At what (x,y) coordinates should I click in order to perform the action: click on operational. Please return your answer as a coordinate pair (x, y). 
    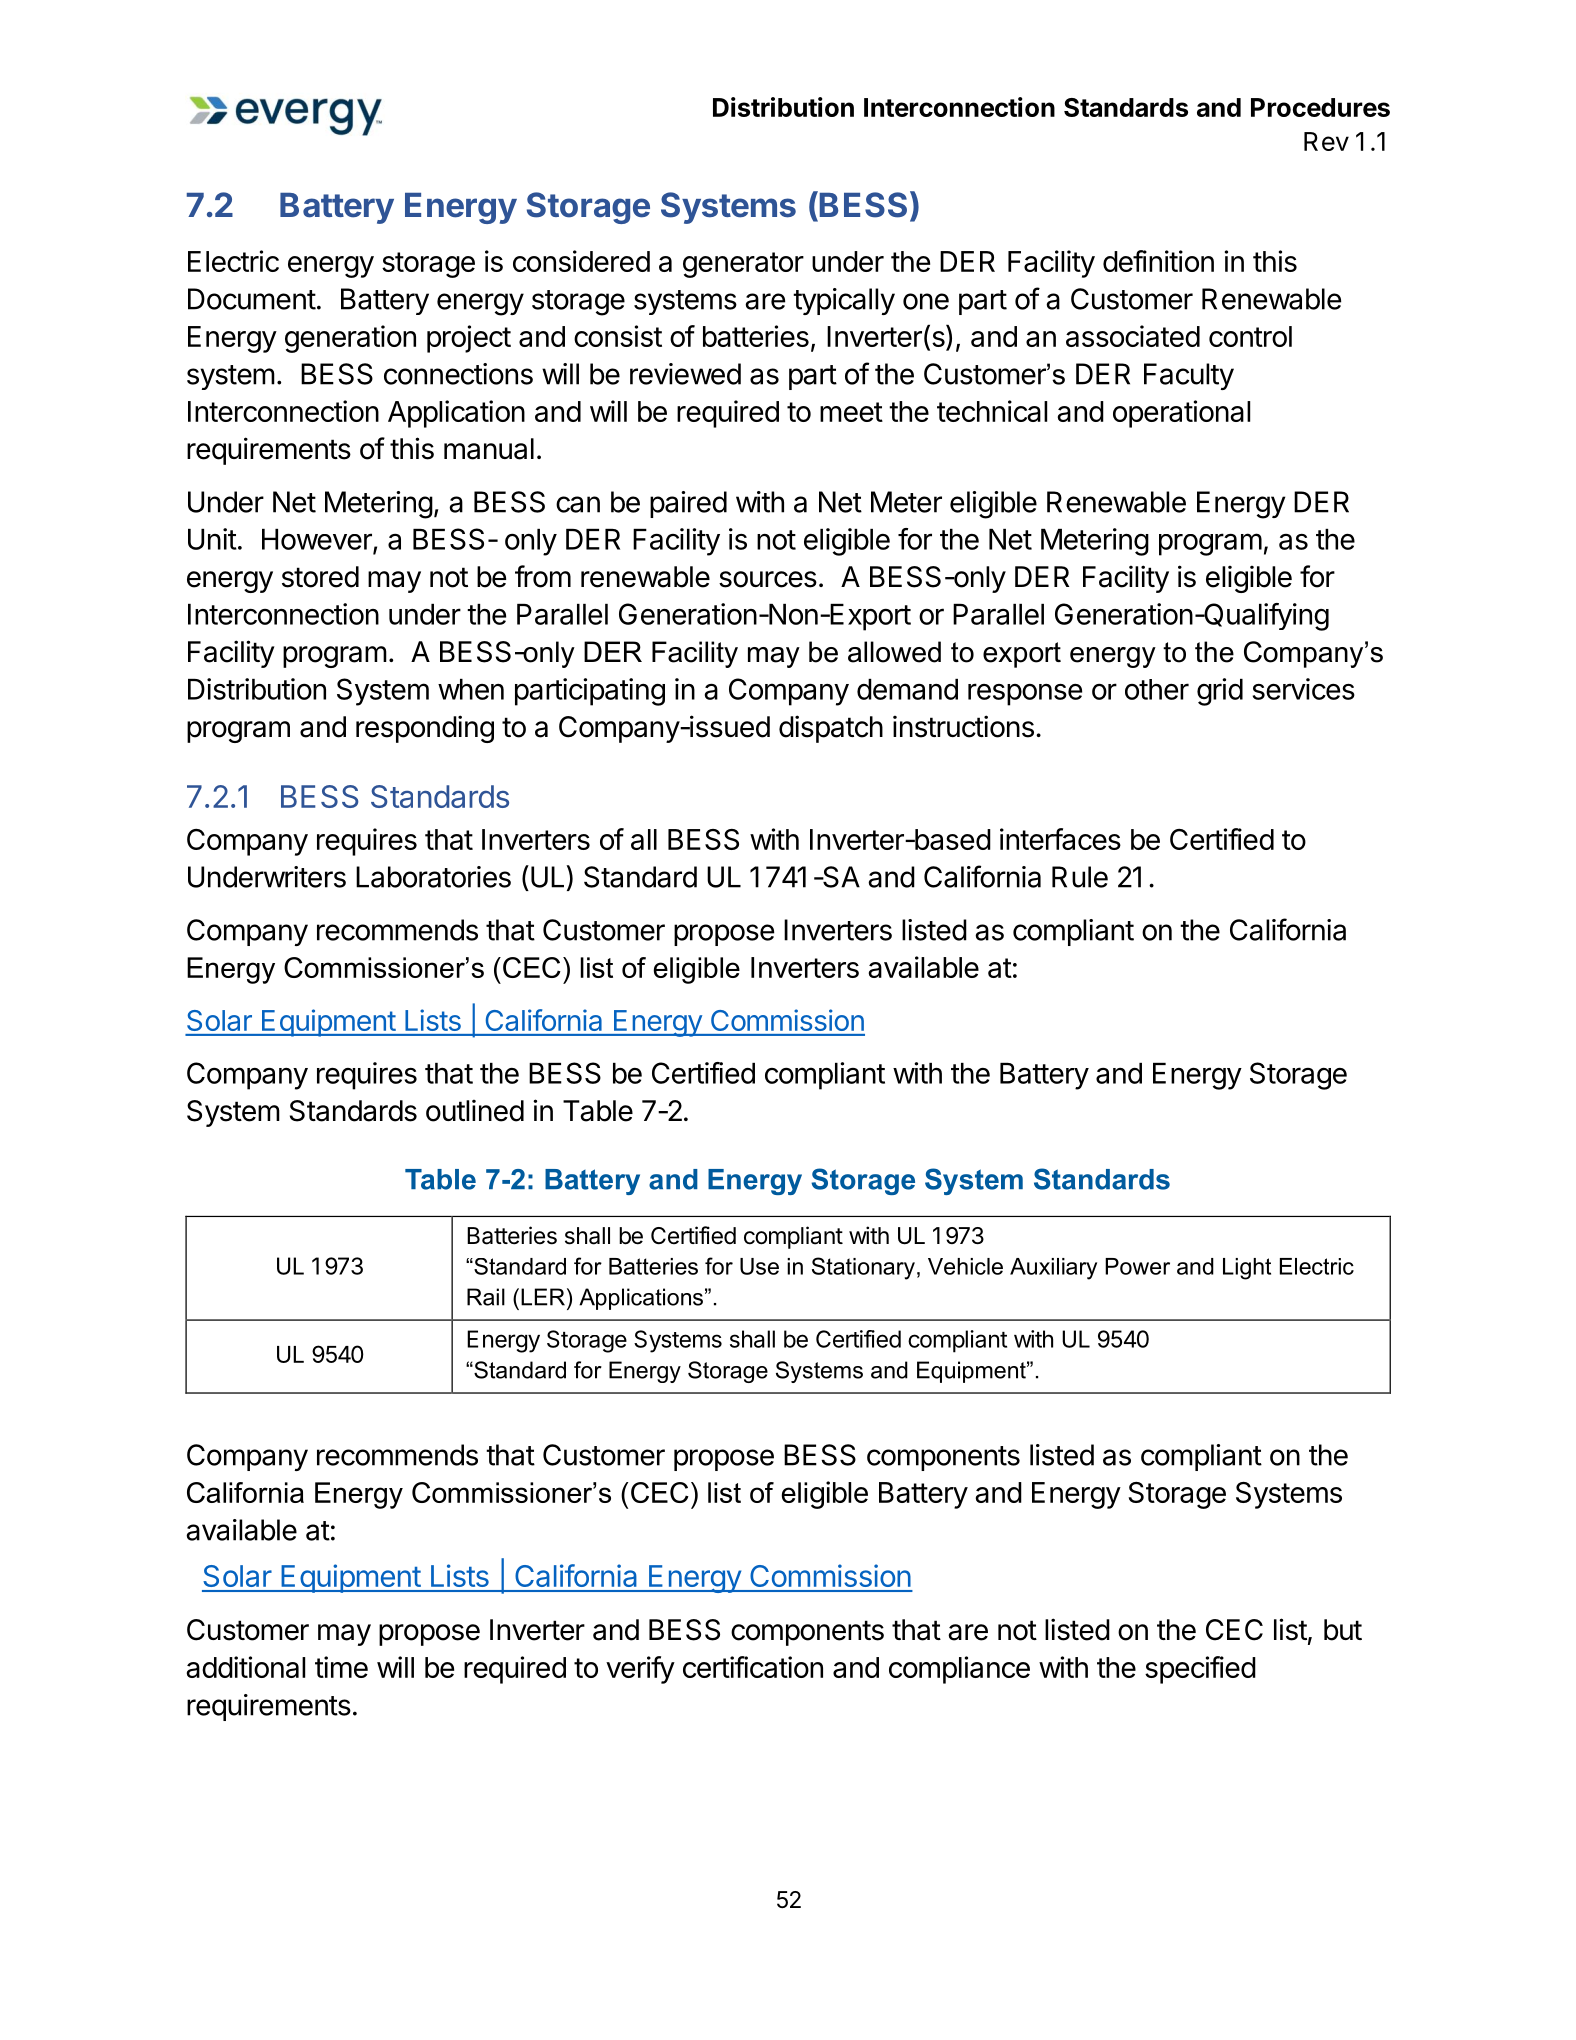
    Looking at the image, I should click on (1181, 414).
